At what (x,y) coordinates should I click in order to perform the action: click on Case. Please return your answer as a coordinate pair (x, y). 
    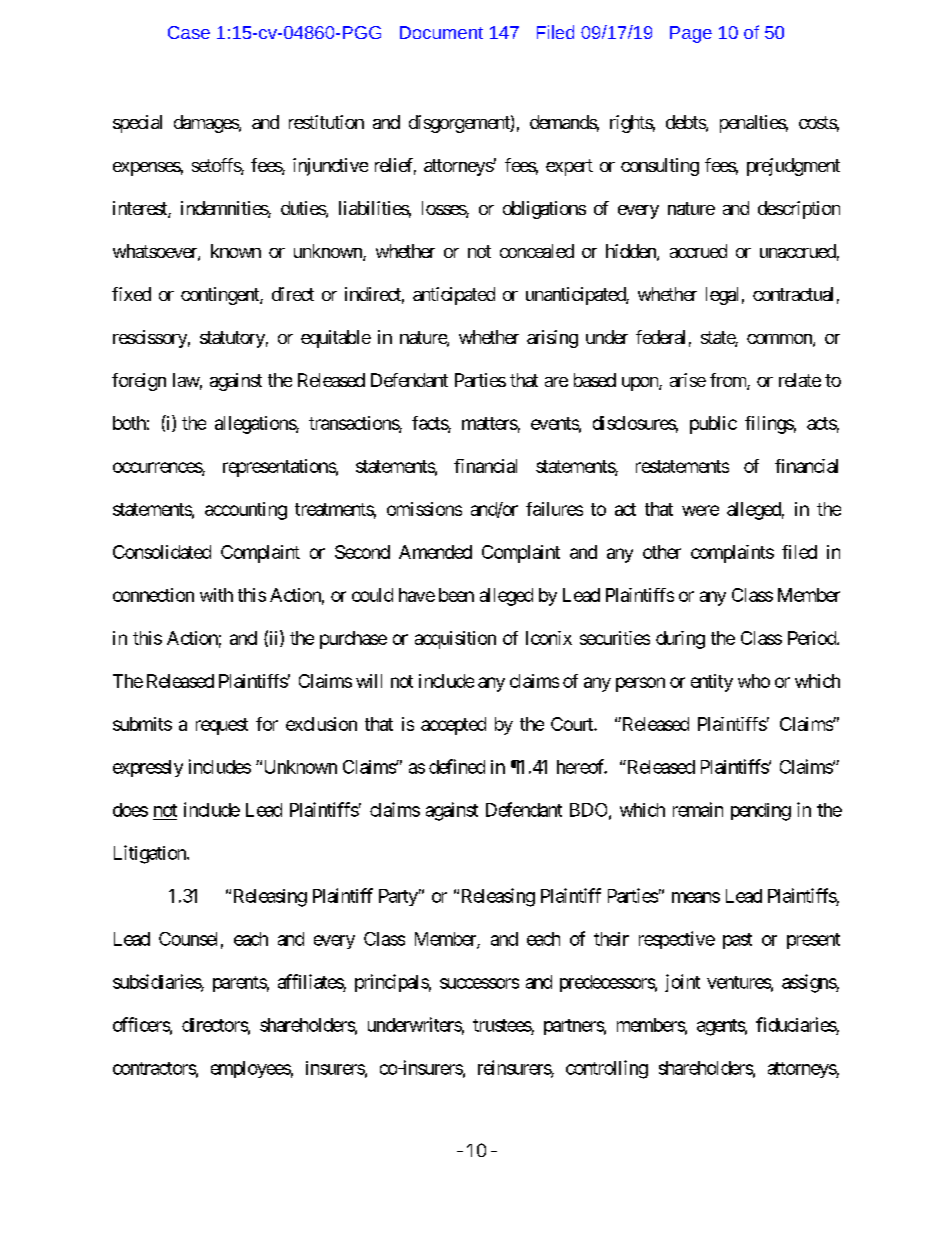
    Looking at the image, I should click on (189, 32).
